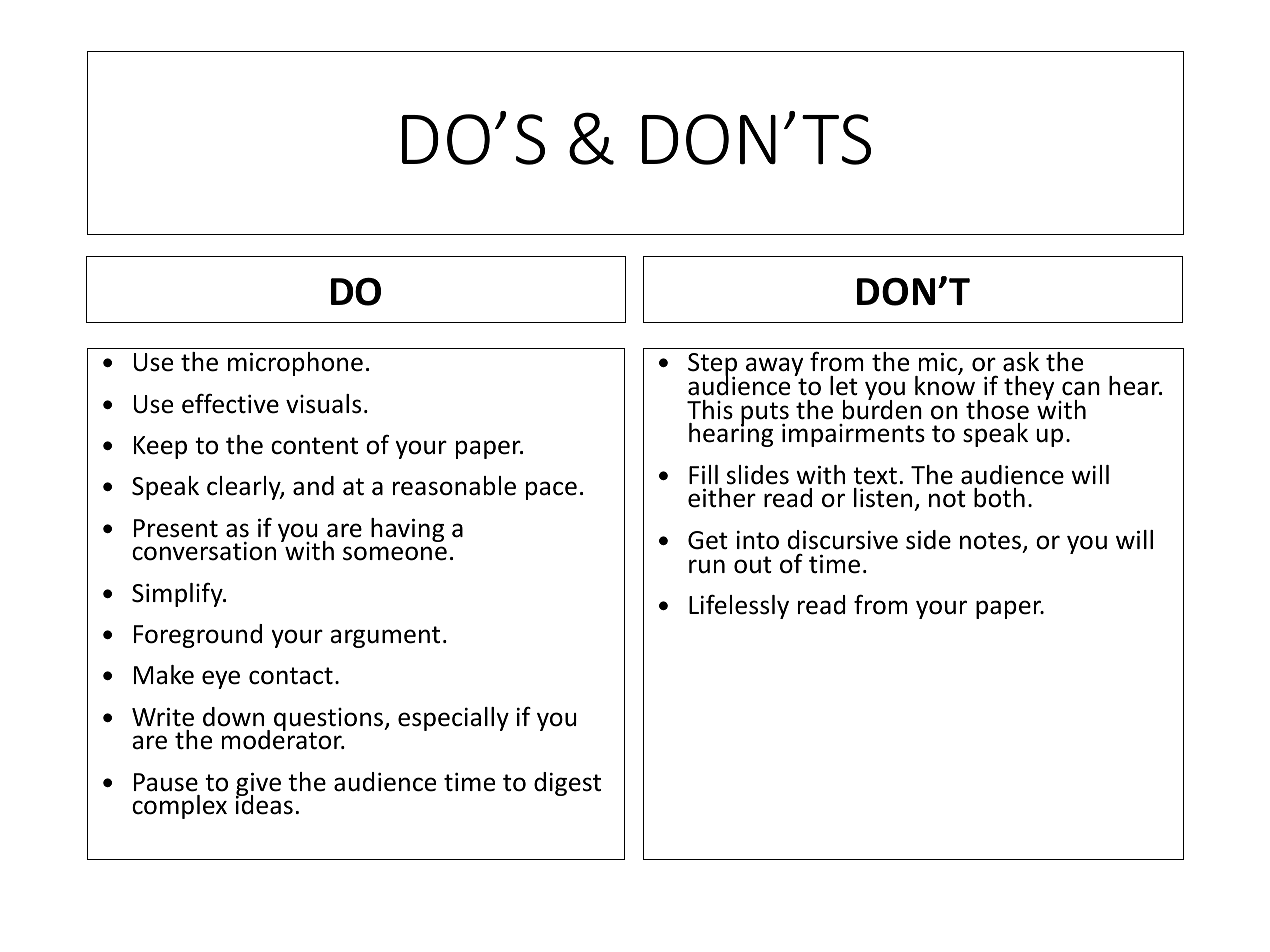 Image resolution: width=1270 pixels, height=952 pixels. I want to click on especially, so click(453, 719).
